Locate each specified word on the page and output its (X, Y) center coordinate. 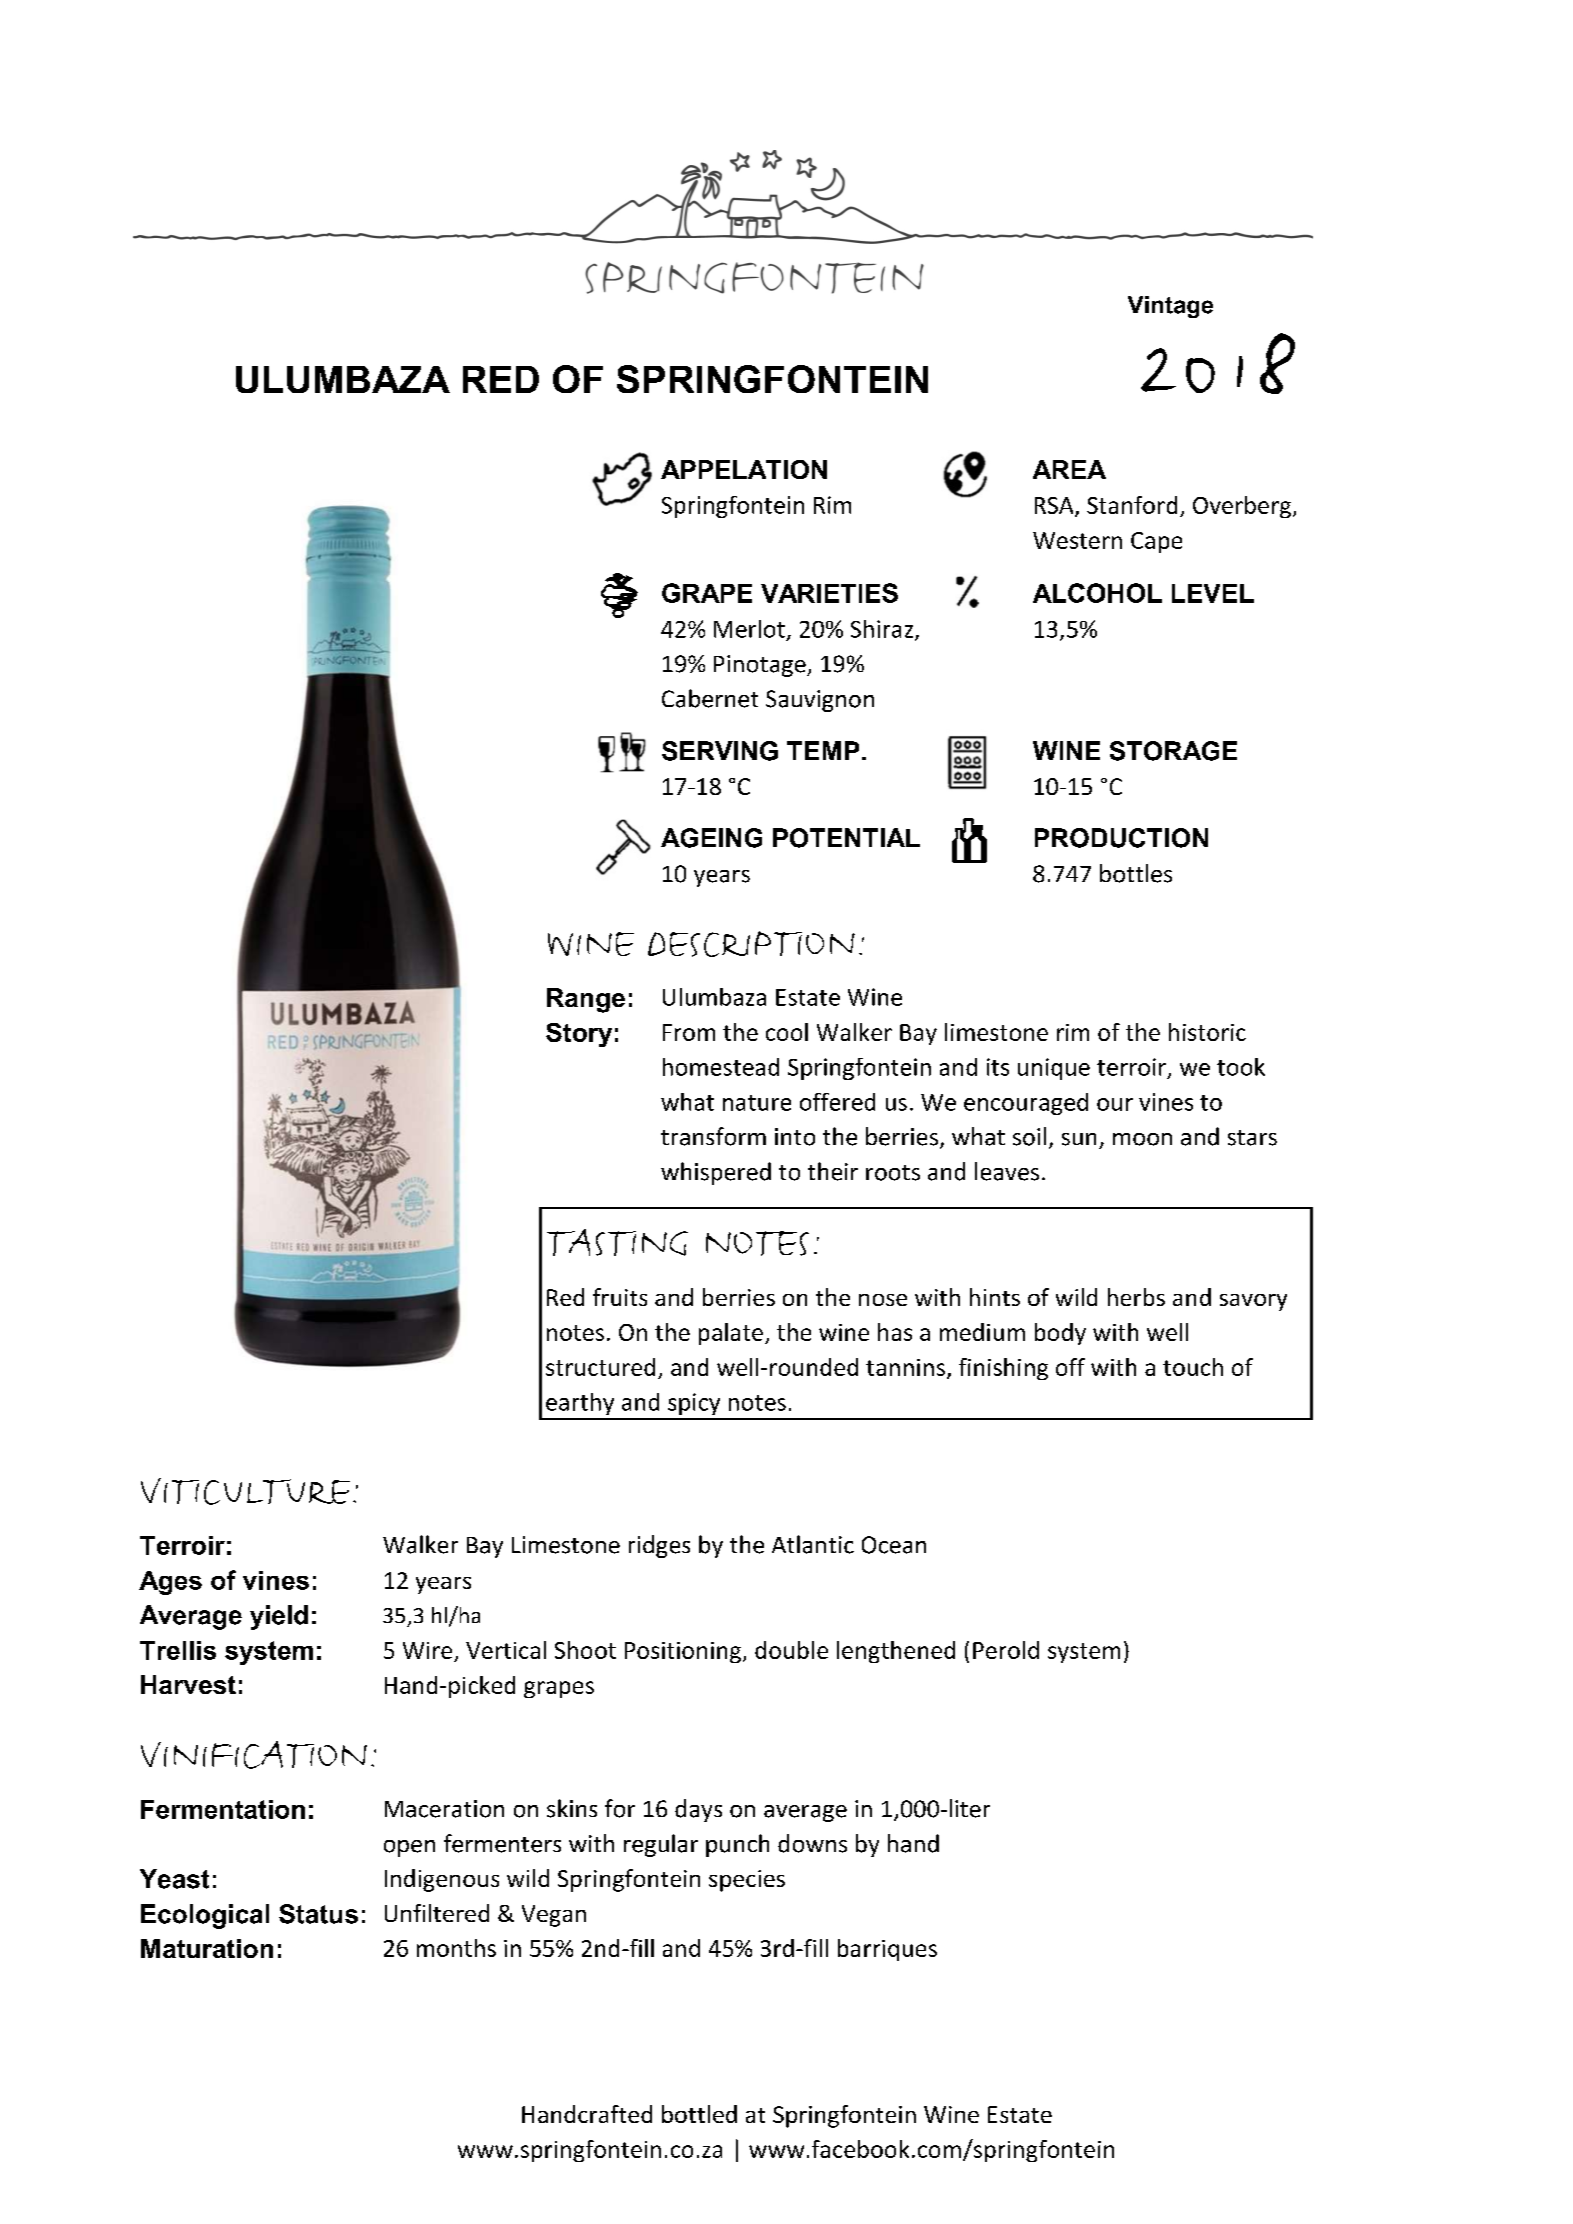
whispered (716, 1173)
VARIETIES (829, 593)
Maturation (207, 1948)
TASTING (617, 1242)
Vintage (1170, 307)
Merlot (749, 629)
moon (1142, 1139)
